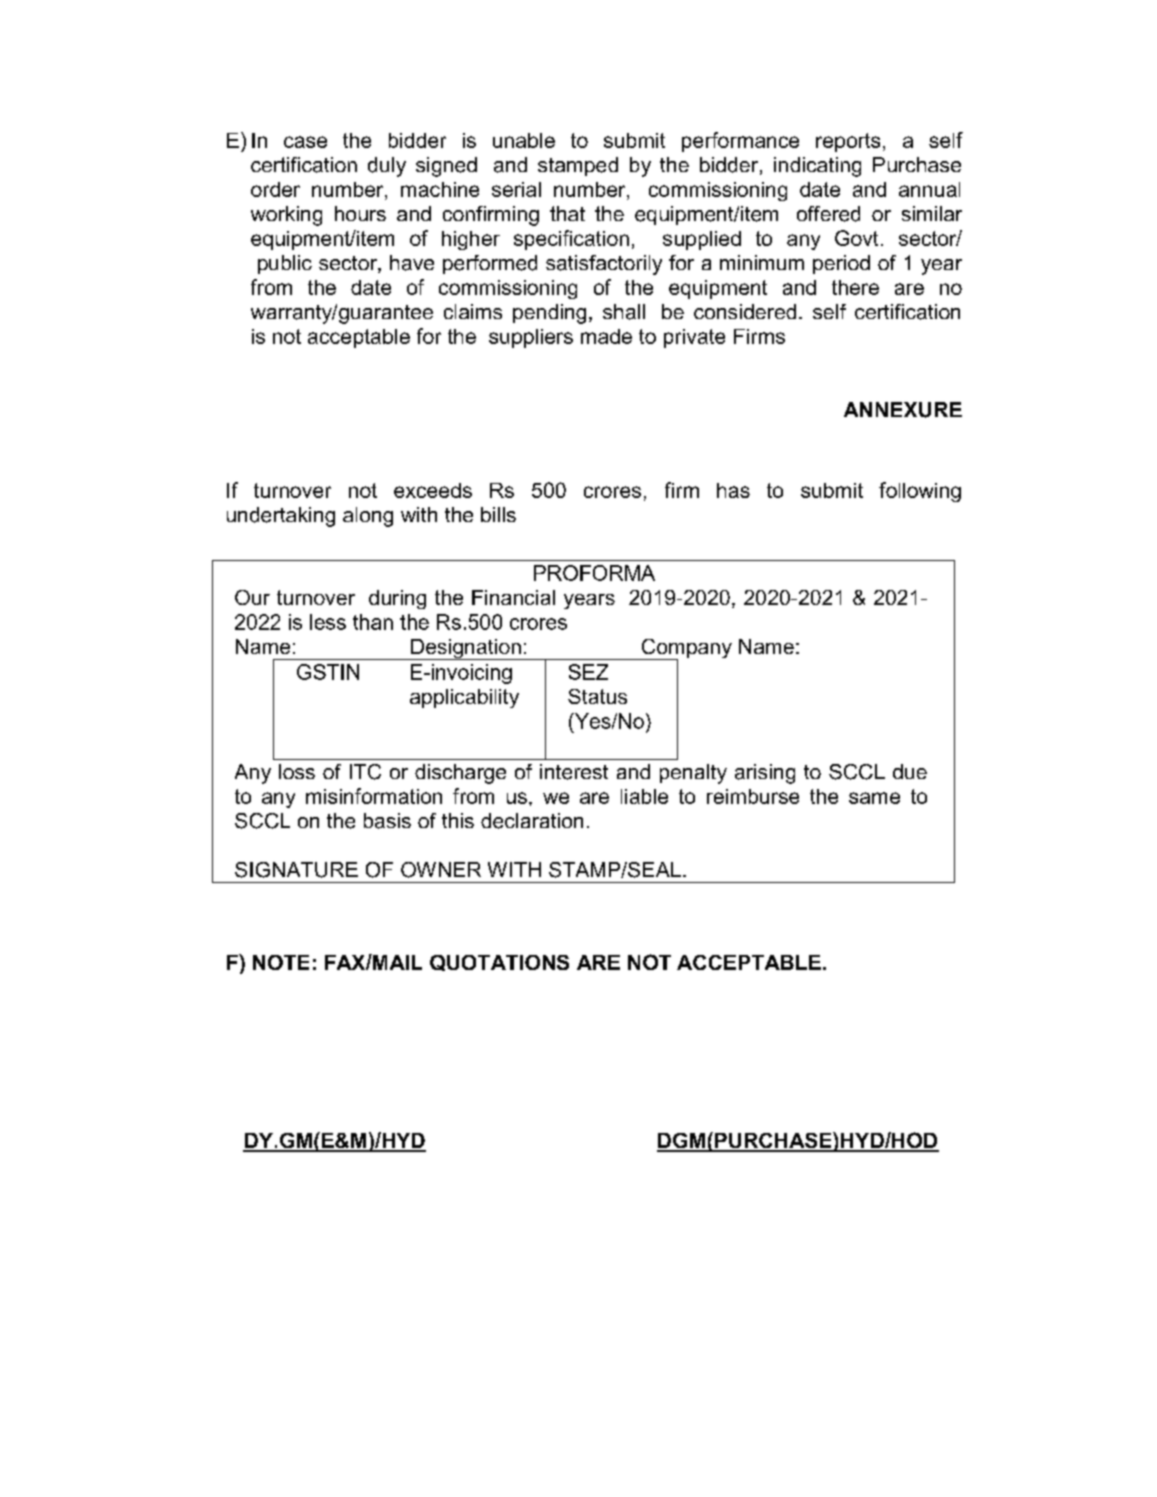 The width and height of the document is (1157, 1497). What do you see at coordinates (387, 167) in the document?
I see `duly` at bounding box center [387, 167].
